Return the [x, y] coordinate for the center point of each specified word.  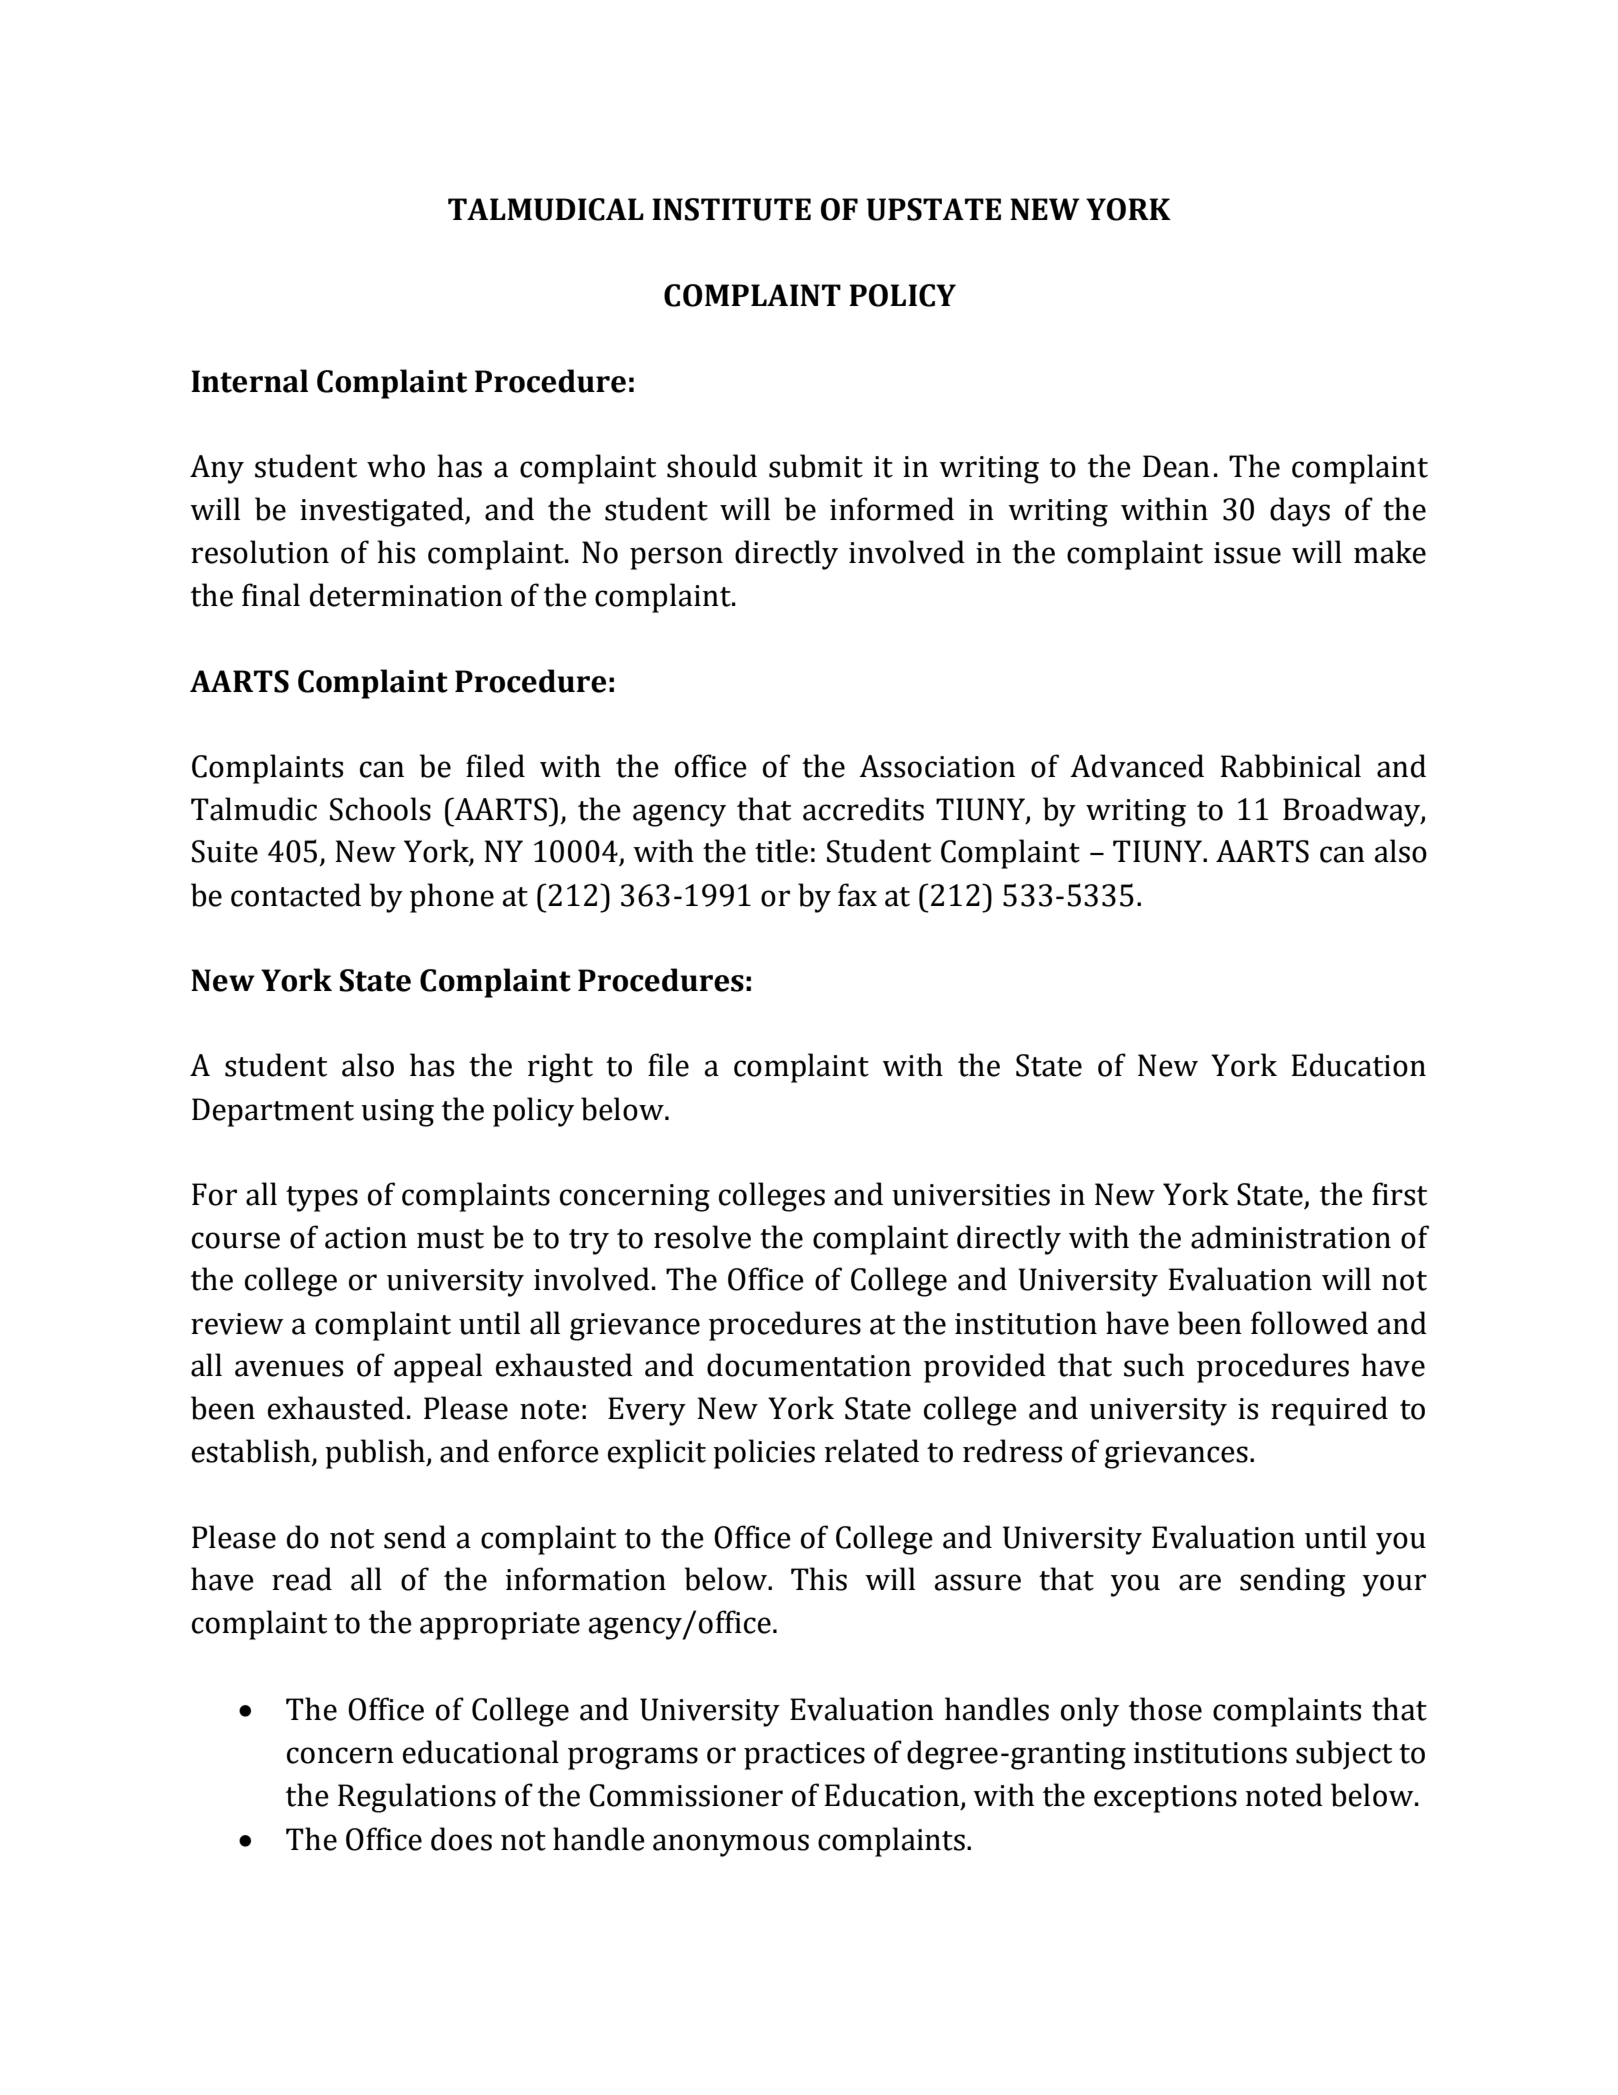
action [366, 1238]
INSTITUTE [731, 209]
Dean [1176, 466]
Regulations [417, 1798]
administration [1291, 1237]
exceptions [1165, 1799]
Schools [380, 809]
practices [804, 1756]
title [781, 851]
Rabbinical [1290, 766]
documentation [809, 1365]
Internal [249, 381]
